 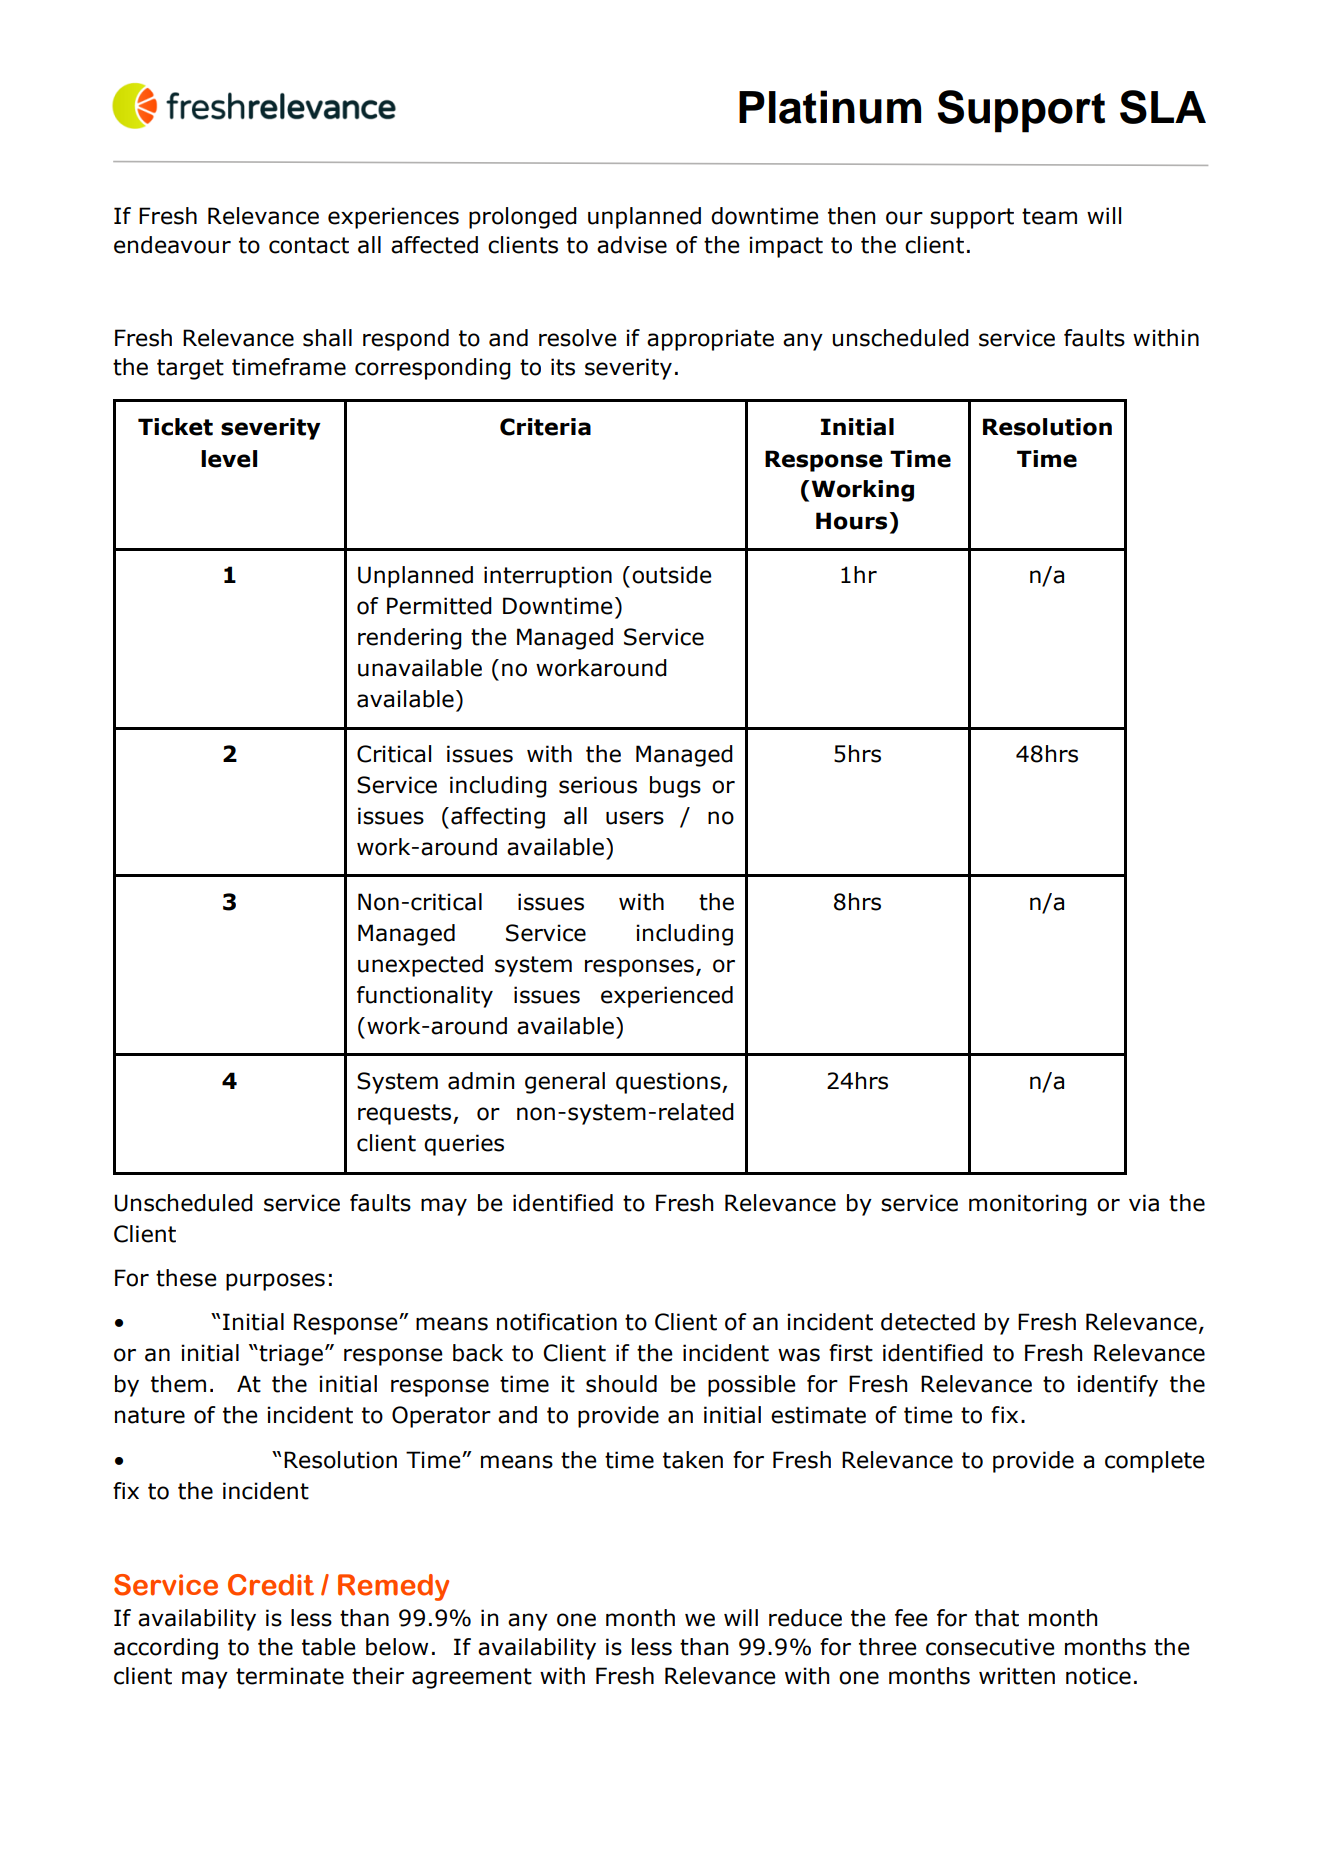 What do you see at coordinates (1028, 1205) in the screenshot?
I see `monitoring` at bounding box center [1028, 1205].
